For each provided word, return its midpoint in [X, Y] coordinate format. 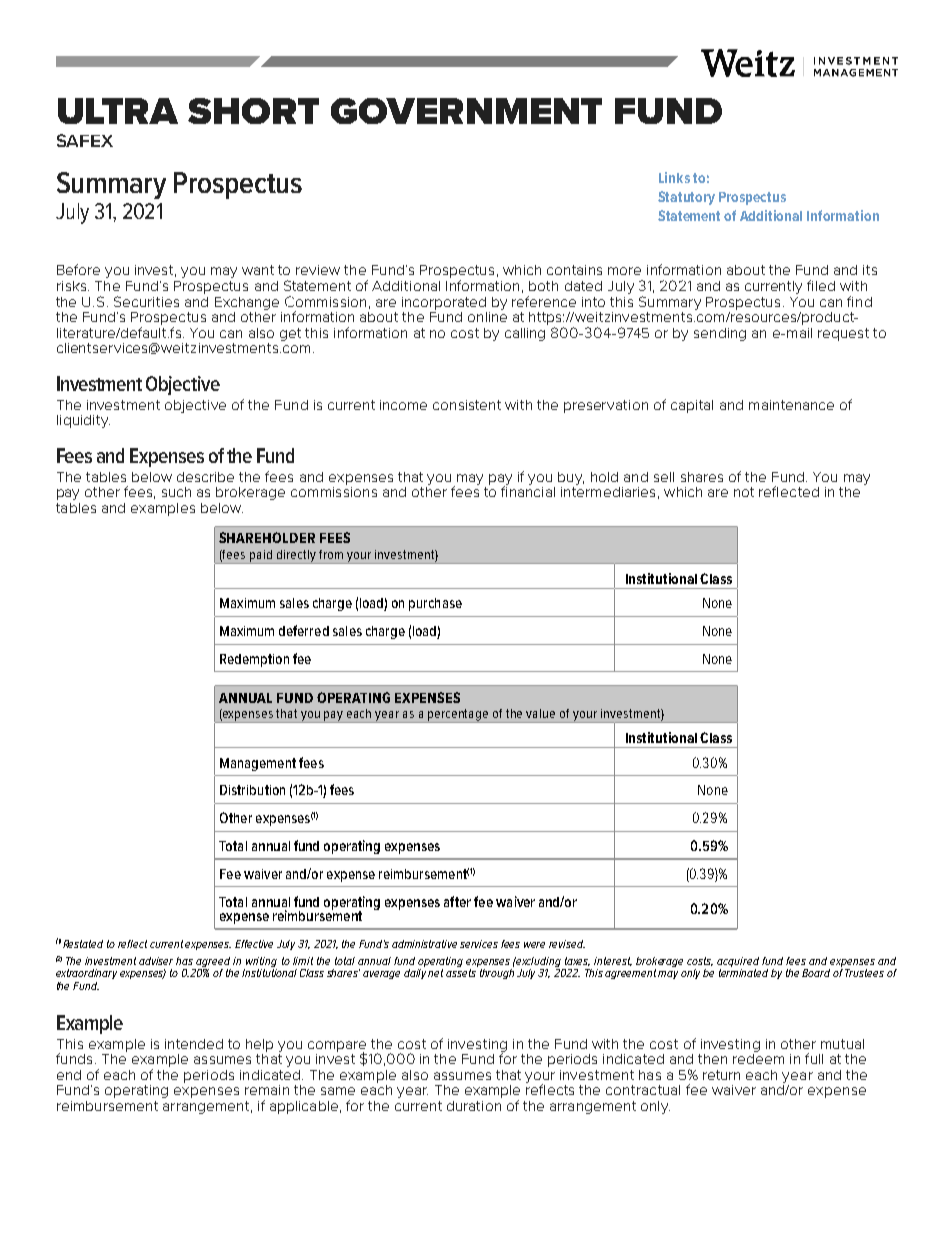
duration [474, 1106]
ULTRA [118, 111]
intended [194, 1044]
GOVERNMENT [466, 111]
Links [674, 177]
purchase [435, 604]
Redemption [254, 660]
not [744, 492]
